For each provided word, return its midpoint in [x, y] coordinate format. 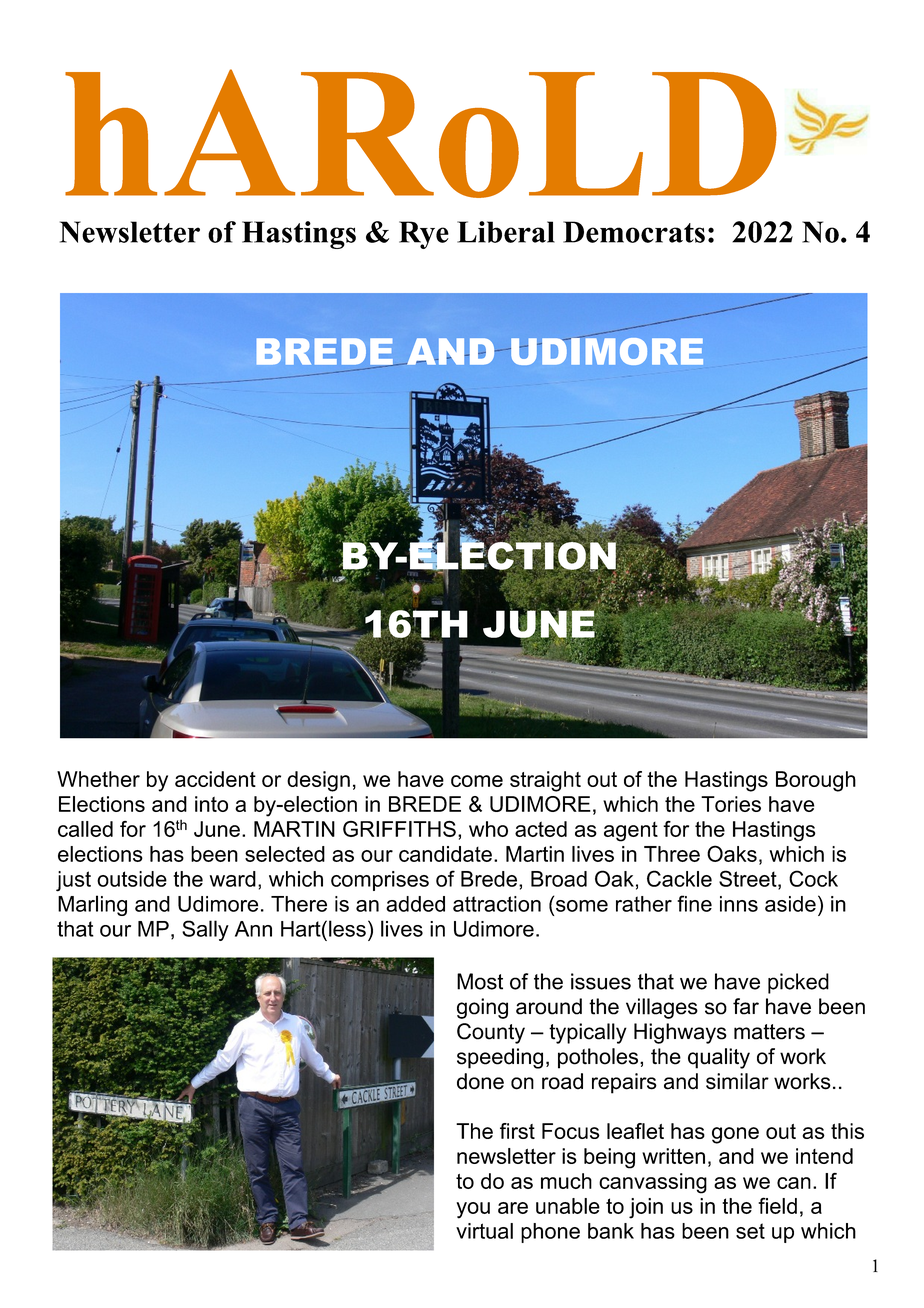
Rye [424, 235]
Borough [816, 781]
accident [215, 779]
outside [132, 879]
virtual [484, 1231]
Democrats [634, 232]
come [477, 781]
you [473, 1210]
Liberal [506, 232]
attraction [497, 904]
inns [739, 904]
